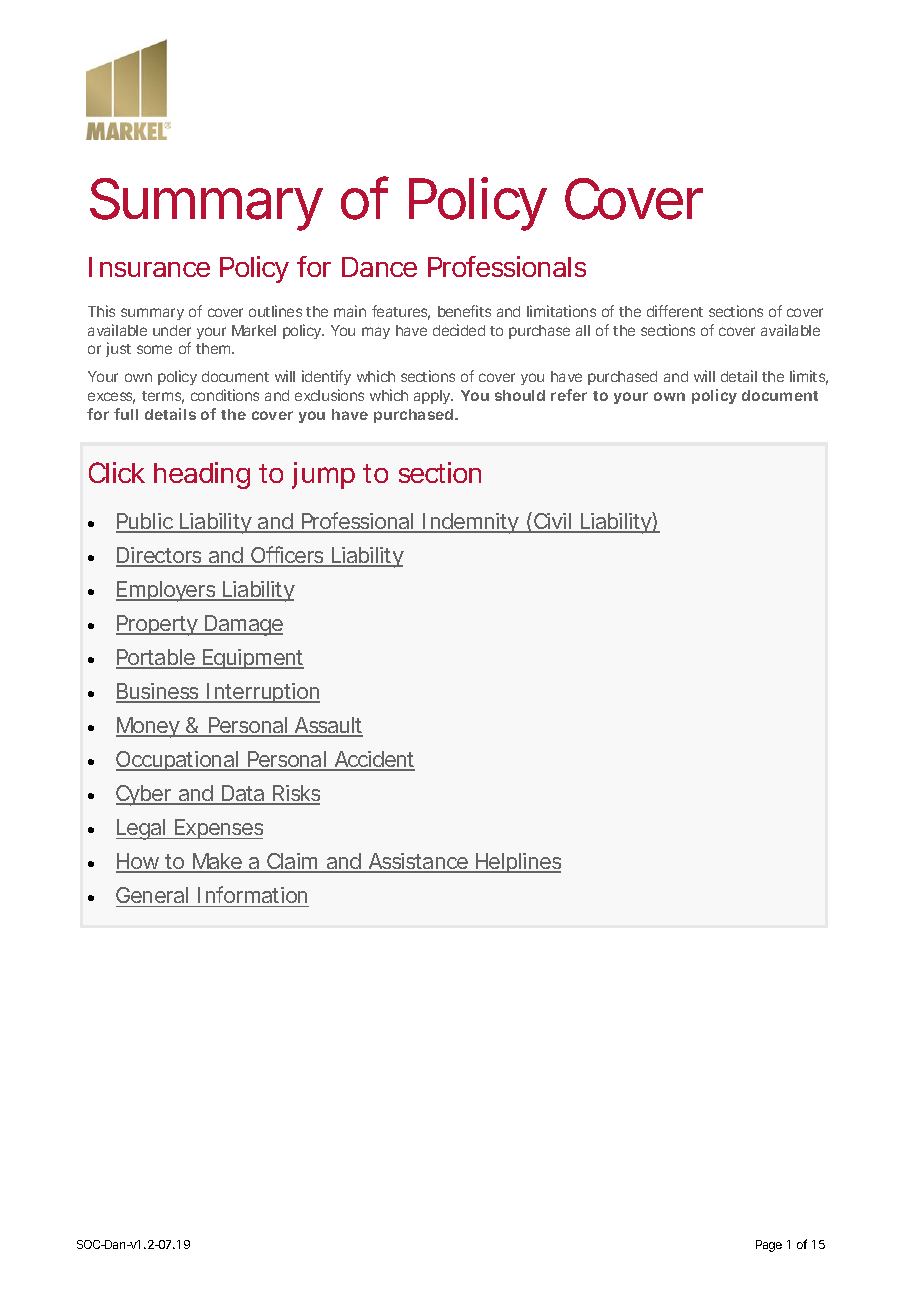 The width and height of the document is (924, 1308). What do you see at coordinates (172, 330) in the document?
I see `under` at bounding box center [172, 330].
